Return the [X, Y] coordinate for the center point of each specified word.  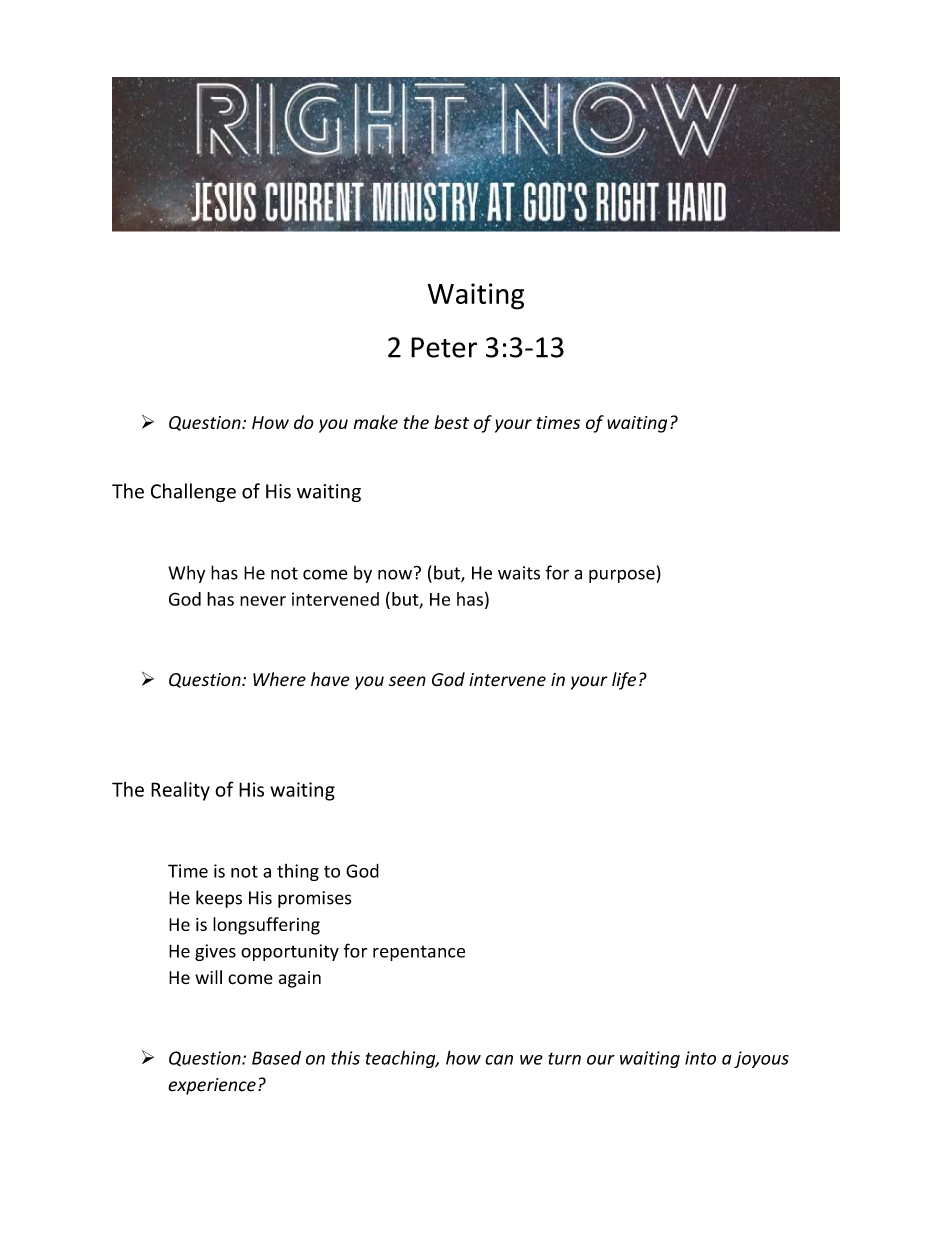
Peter [444, 347]
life [624, 681]
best [451, 422]
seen [407, 681]
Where [279, 679]
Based [276, 1058]
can [499, 1060]
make [375, 422]
